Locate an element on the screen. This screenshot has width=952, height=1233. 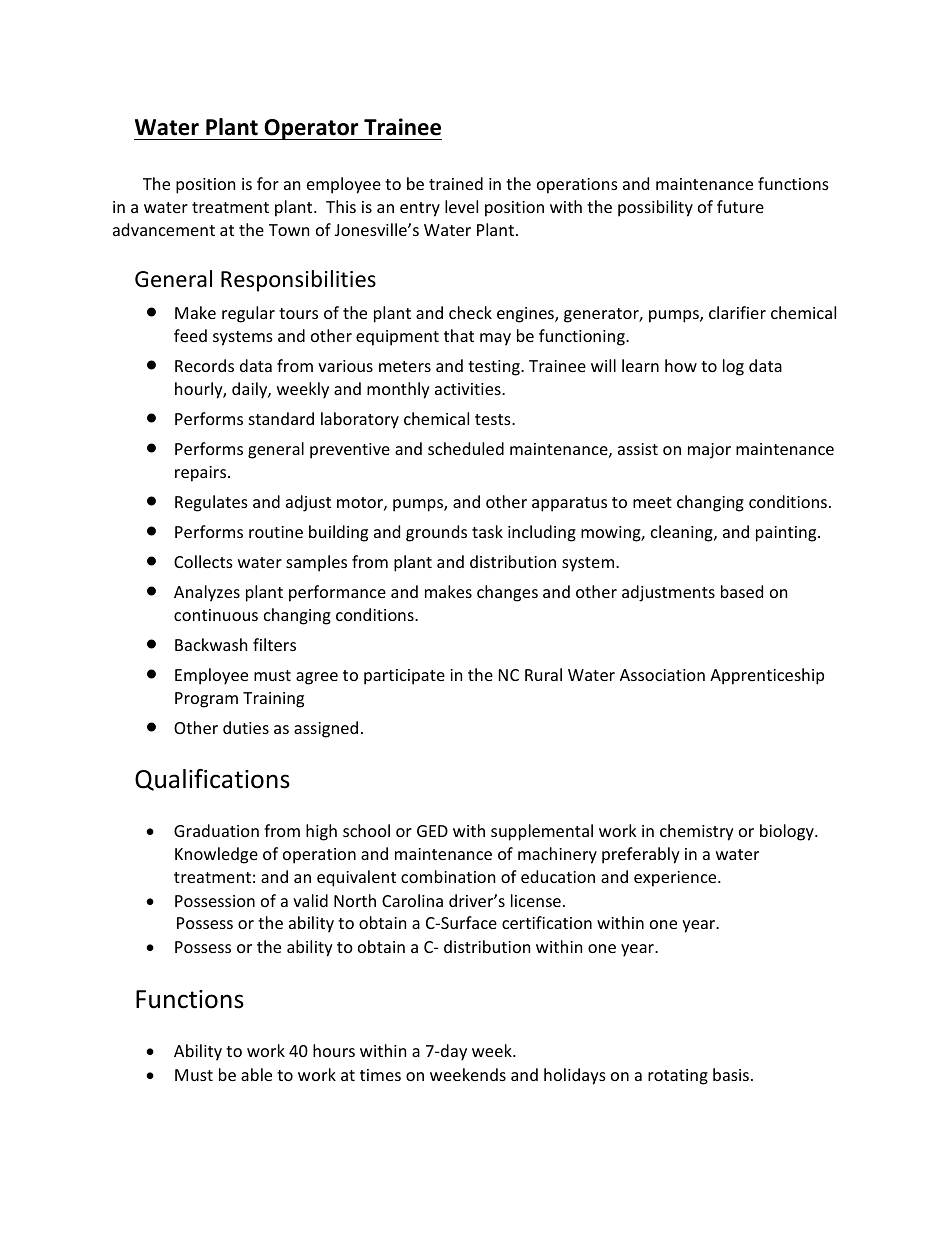
duties is located at coordinates (246, 727).
